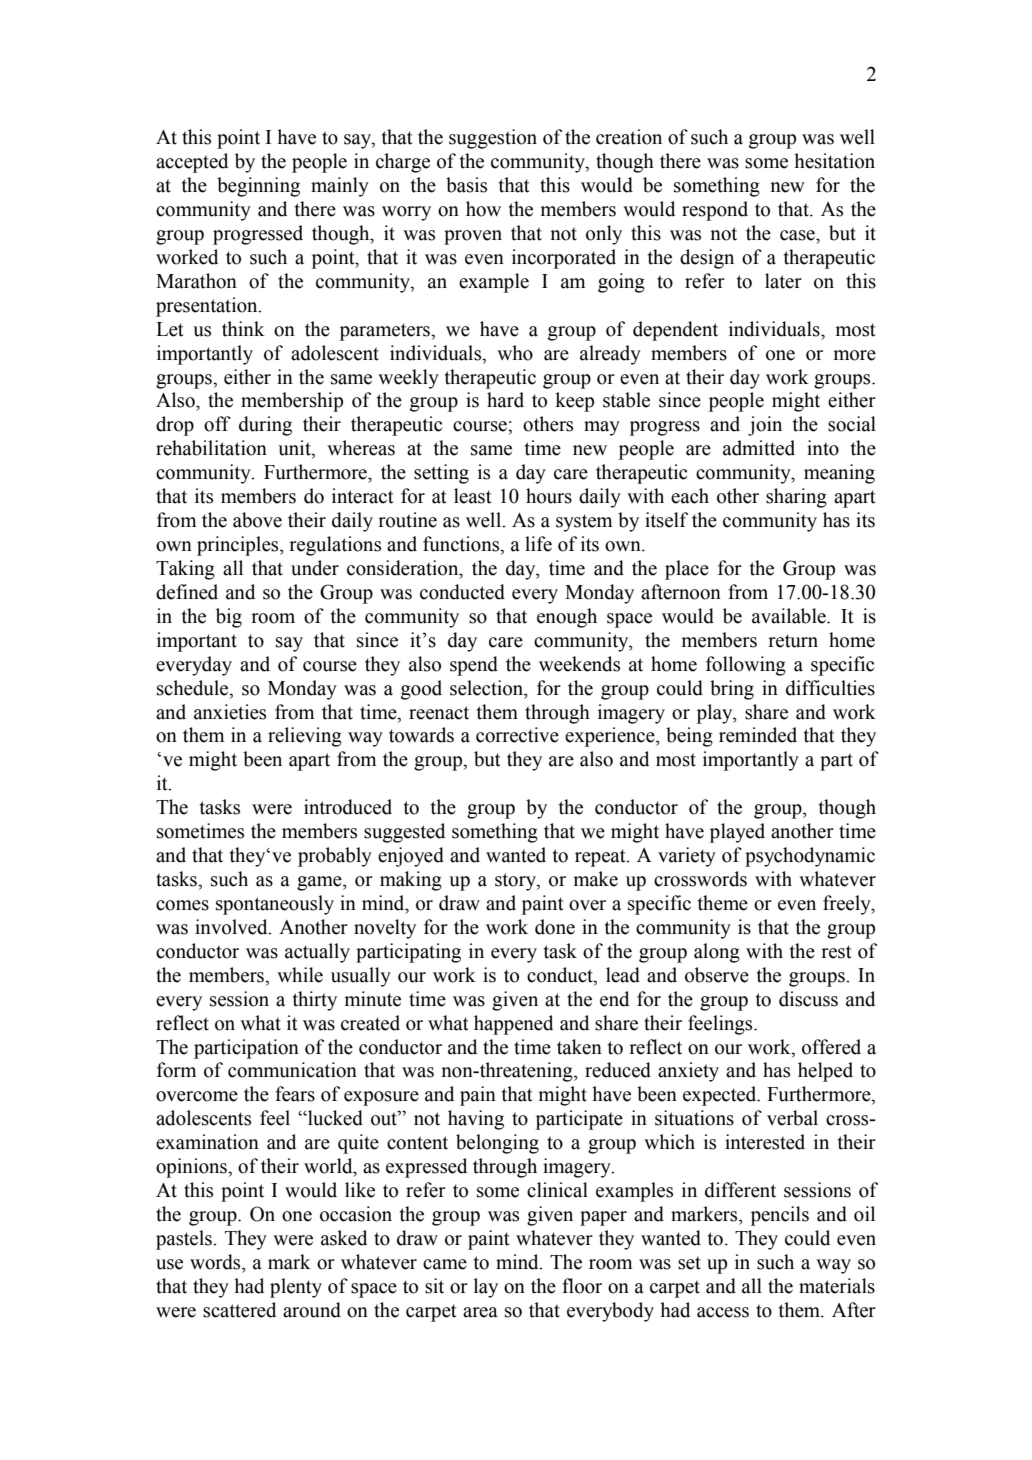 The height and width of the page is (1460, 1032). What do you see at coordinates (834, 161) in the page?
I see `hesitation` at bounding box center [834, 161].
